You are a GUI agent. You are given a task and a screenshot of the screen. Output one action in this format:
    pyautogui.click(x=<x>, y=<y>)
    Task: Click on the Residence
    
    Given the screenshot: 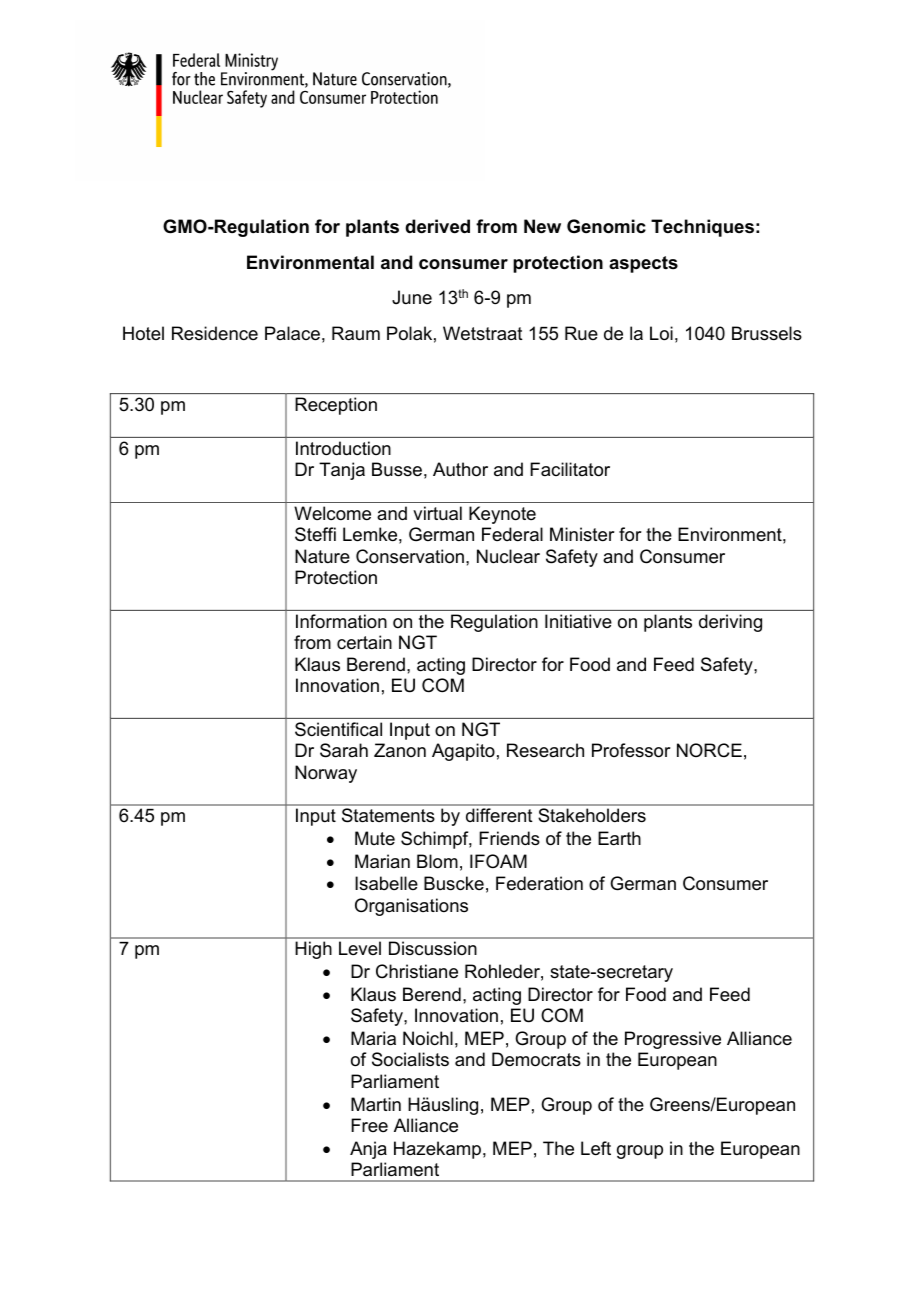 What is the action you would take?
    pyautogui.click(x=215, y=333)
